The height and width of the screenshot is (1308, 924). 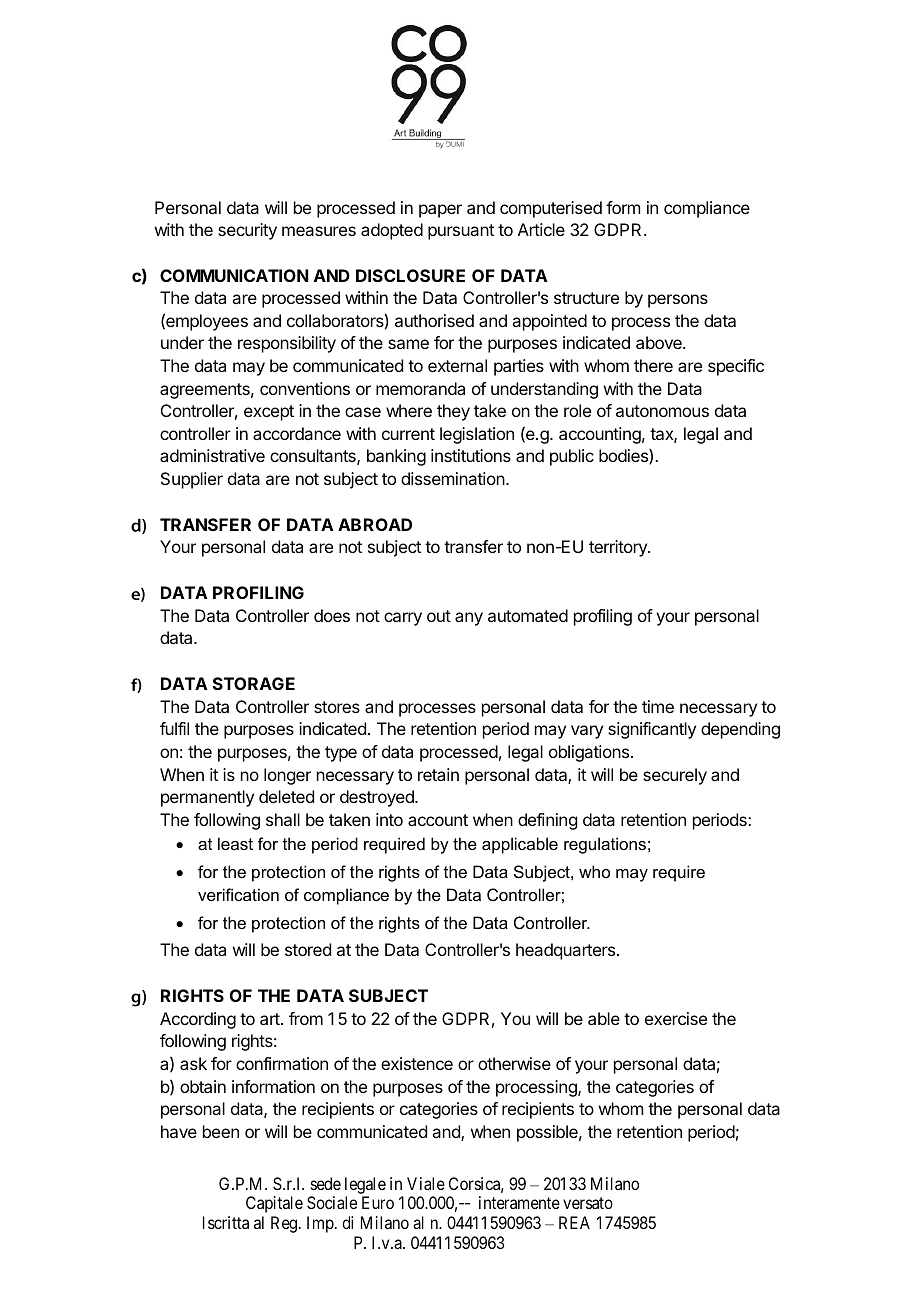 What do you see at coordinates (212, 455) in the screenshot?
I see `administrative` at bounding box center [212, 455].
